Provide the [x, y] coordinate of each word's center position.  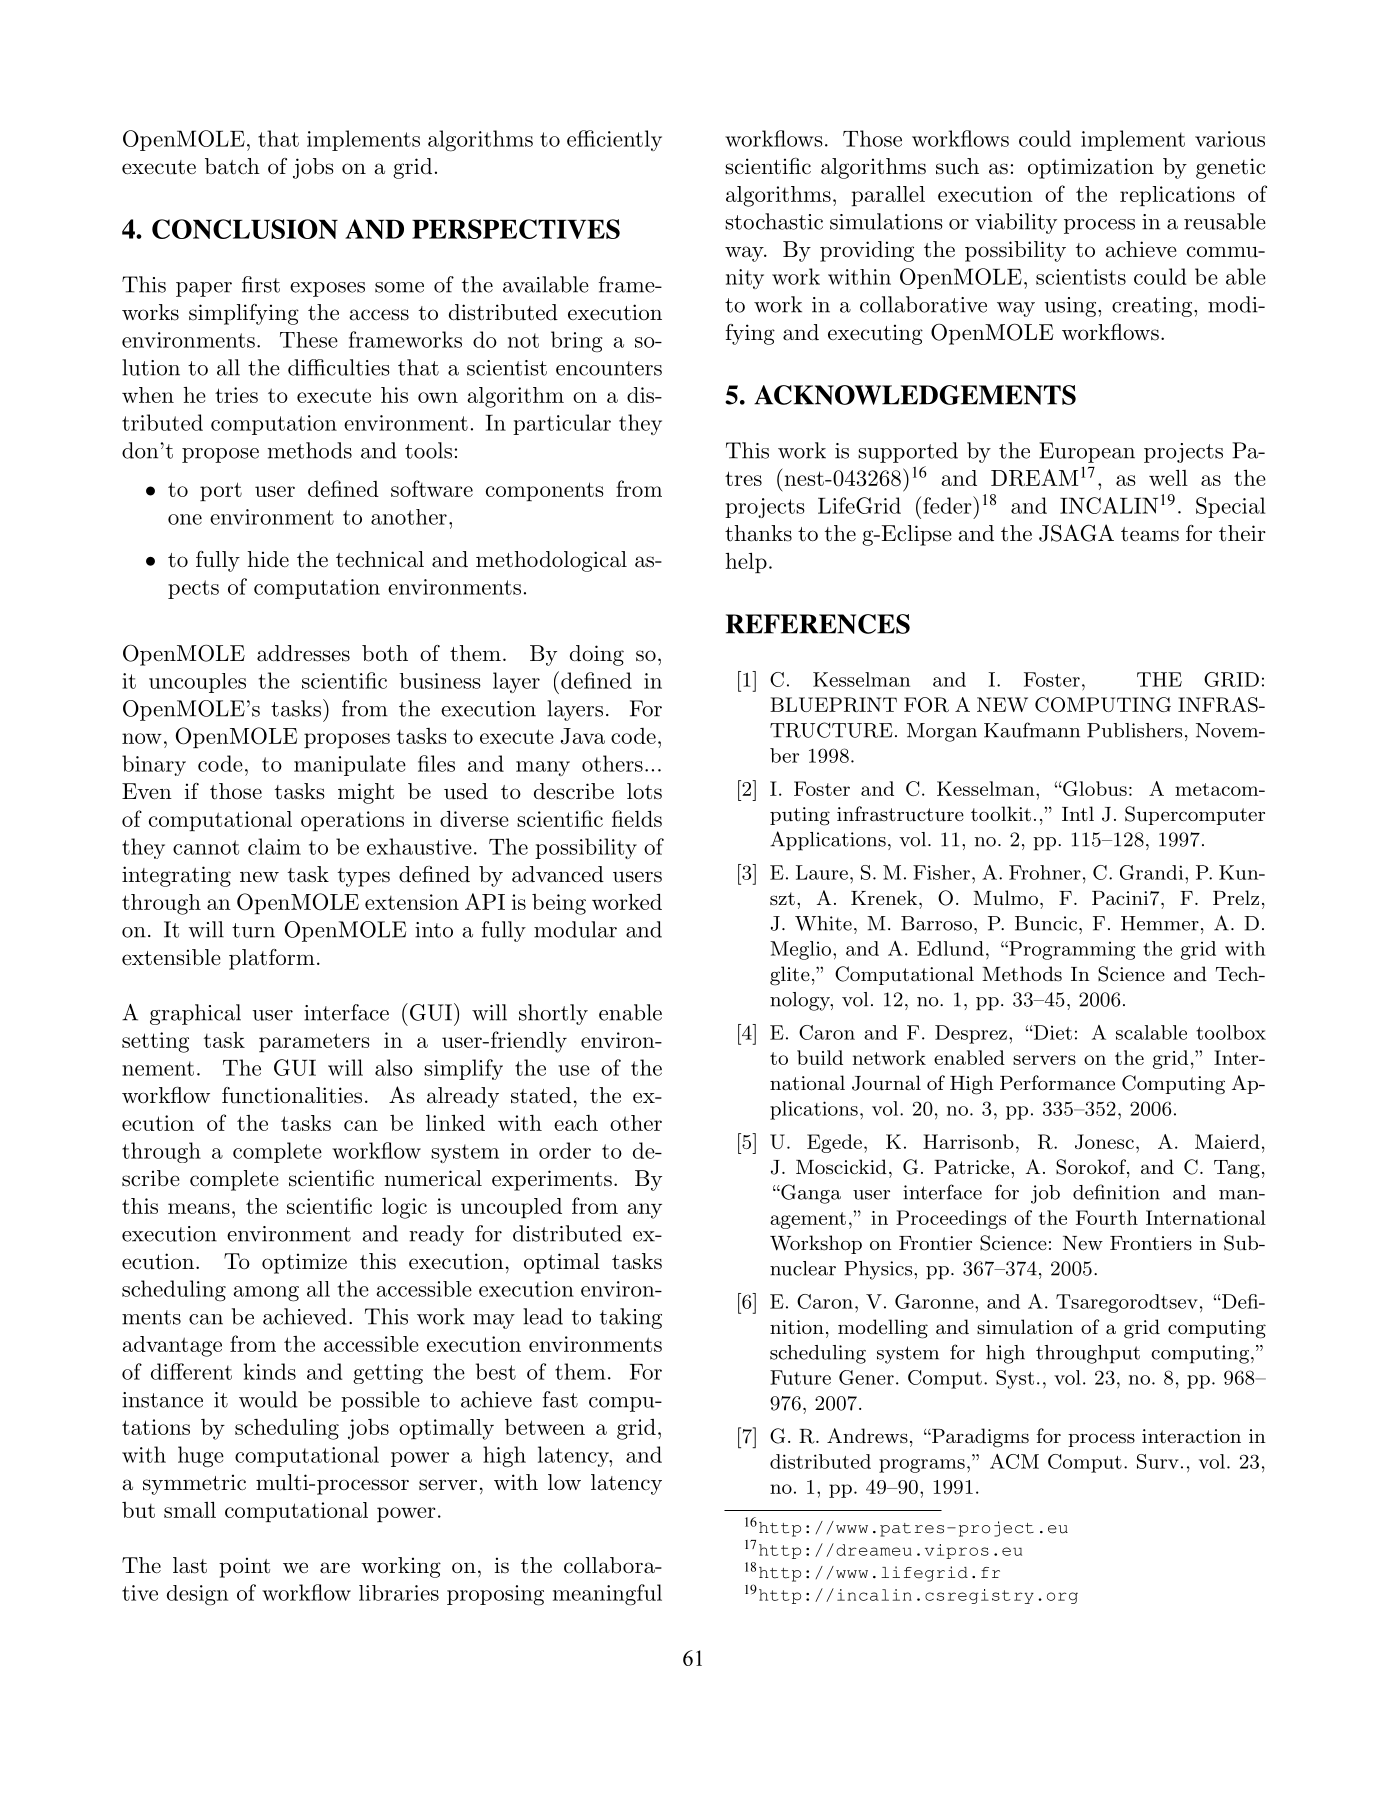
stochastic [774, 221]
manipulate [350, 765]
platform [272, 959]
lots [644, 791]
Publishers [1134, 730]
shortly [553, 1014]
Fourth [1107, 1217]
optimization [1091, 168]
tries [236, 395]
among [266, 1294]
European [1087, 452]
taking [631, 1318]
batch [232, 166]
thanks [758, 533]
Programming [1071, 950]
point [244, 1567]
